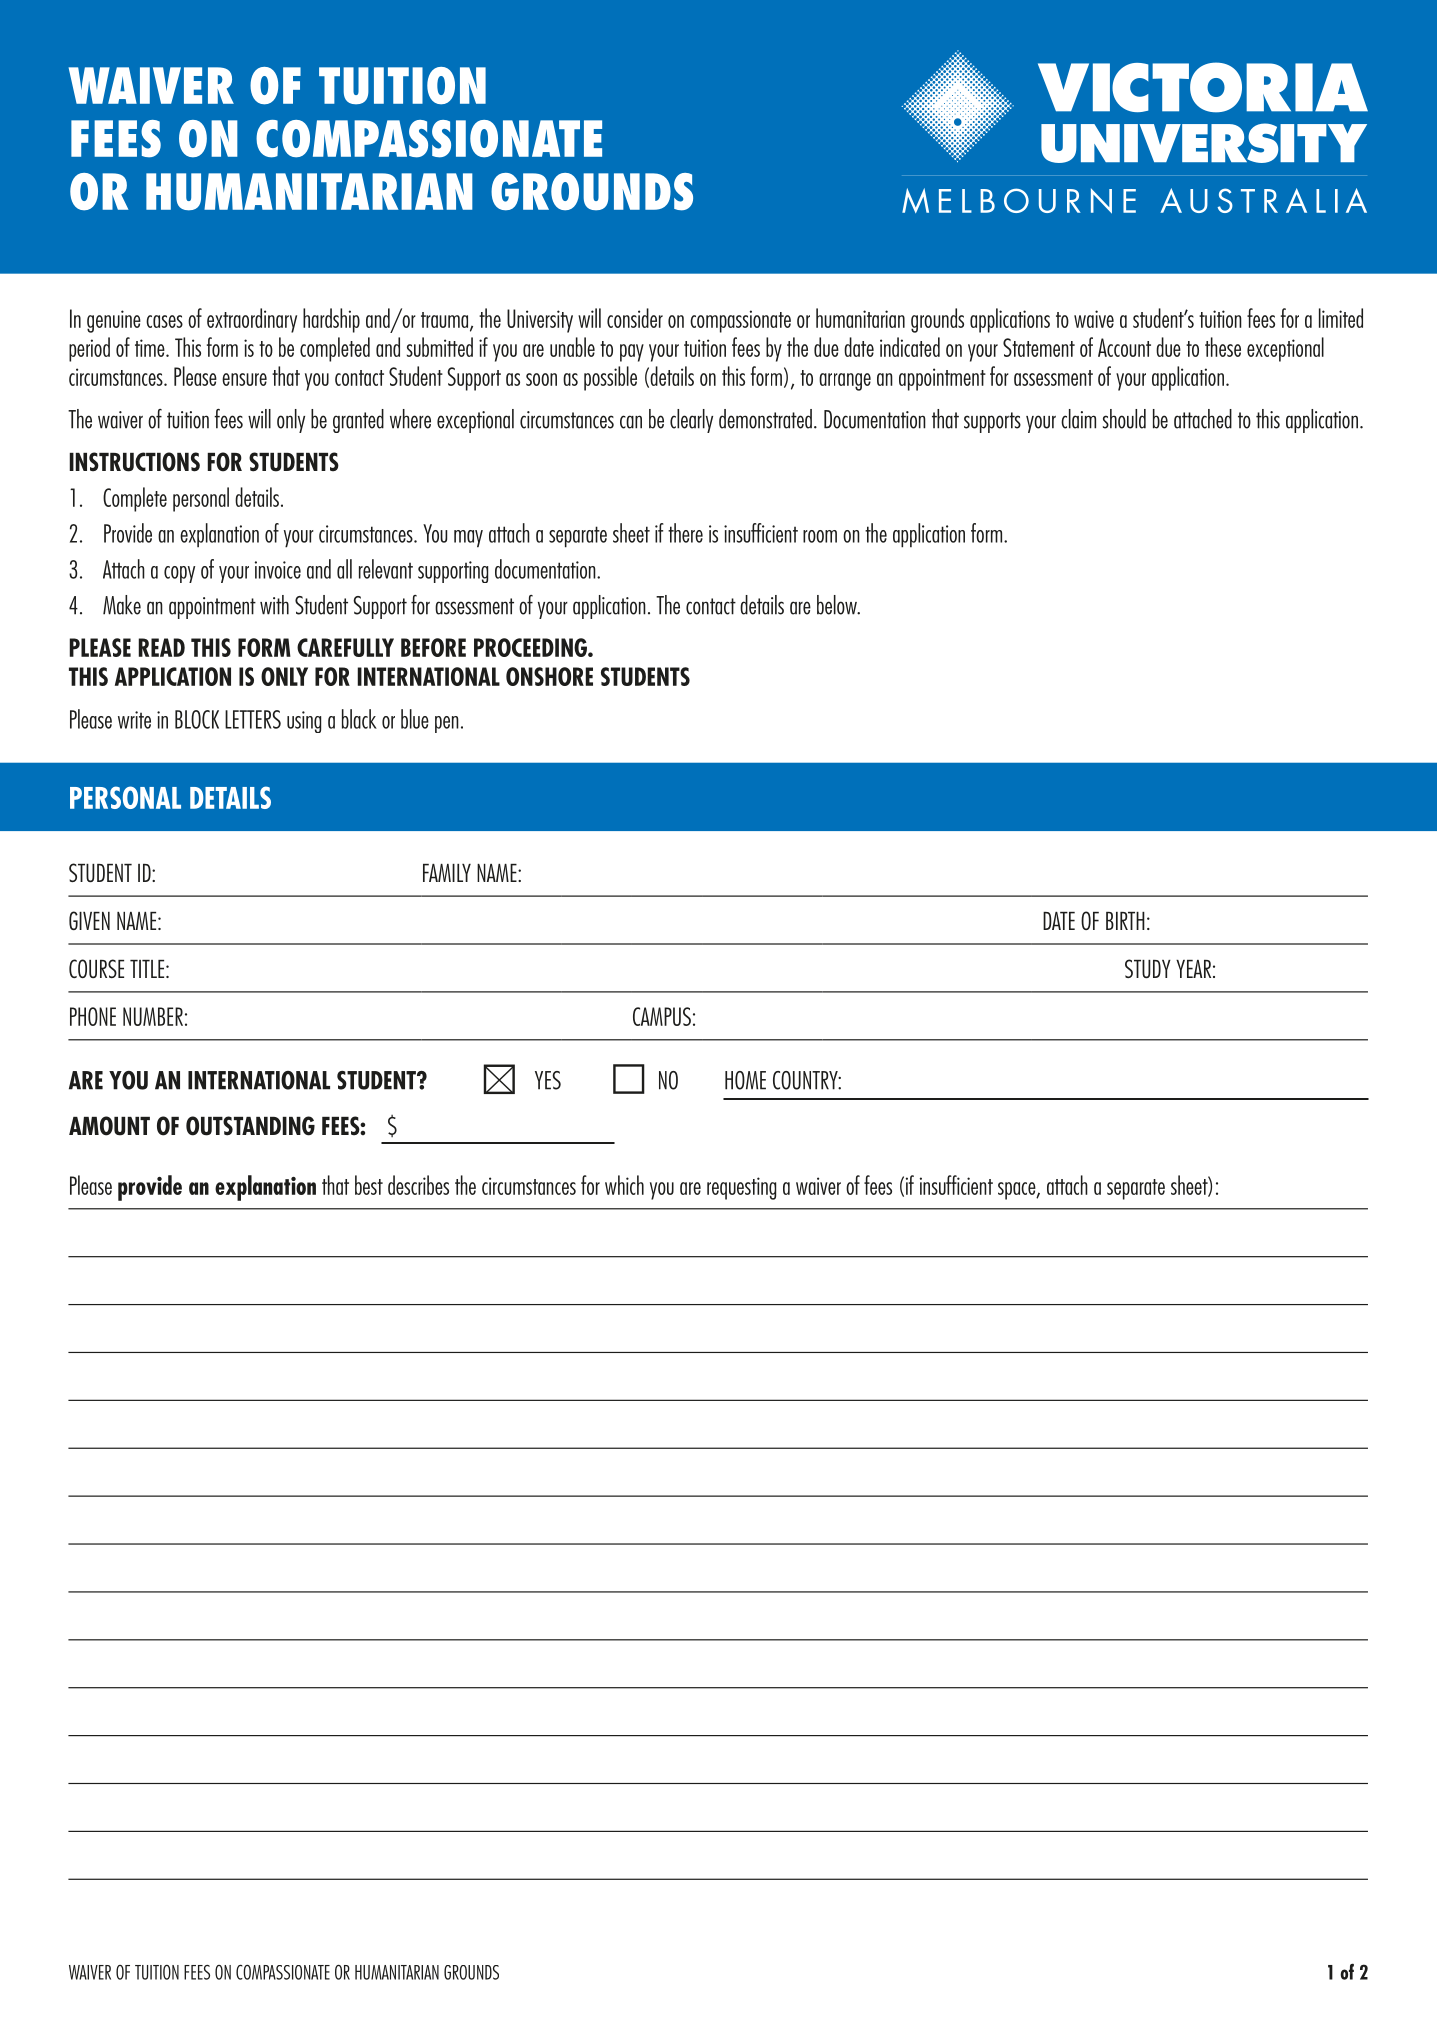  I want to click on pay, so click(632, 353).
